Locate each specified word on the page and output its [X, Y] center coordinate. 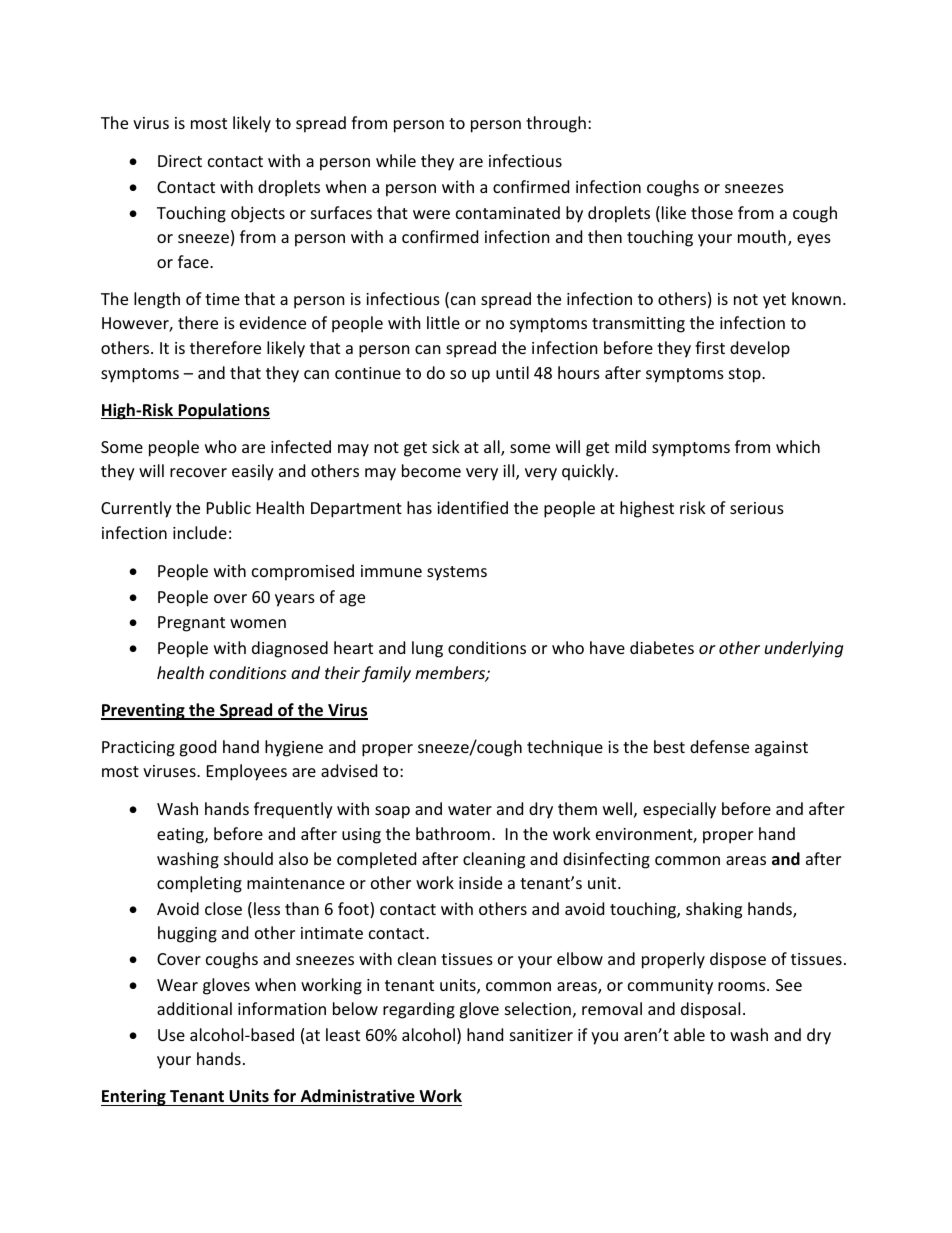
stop [746, 375]
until [512, 372]
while [396, 160]
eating [181, 836]
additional [194, 1008]
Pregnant [191, 624]
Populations [223, 411]
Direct [180, 161]
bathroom [453, 833]
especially [679, 810]
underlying [804, 649]
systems [457, 573]
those [712, 212]
